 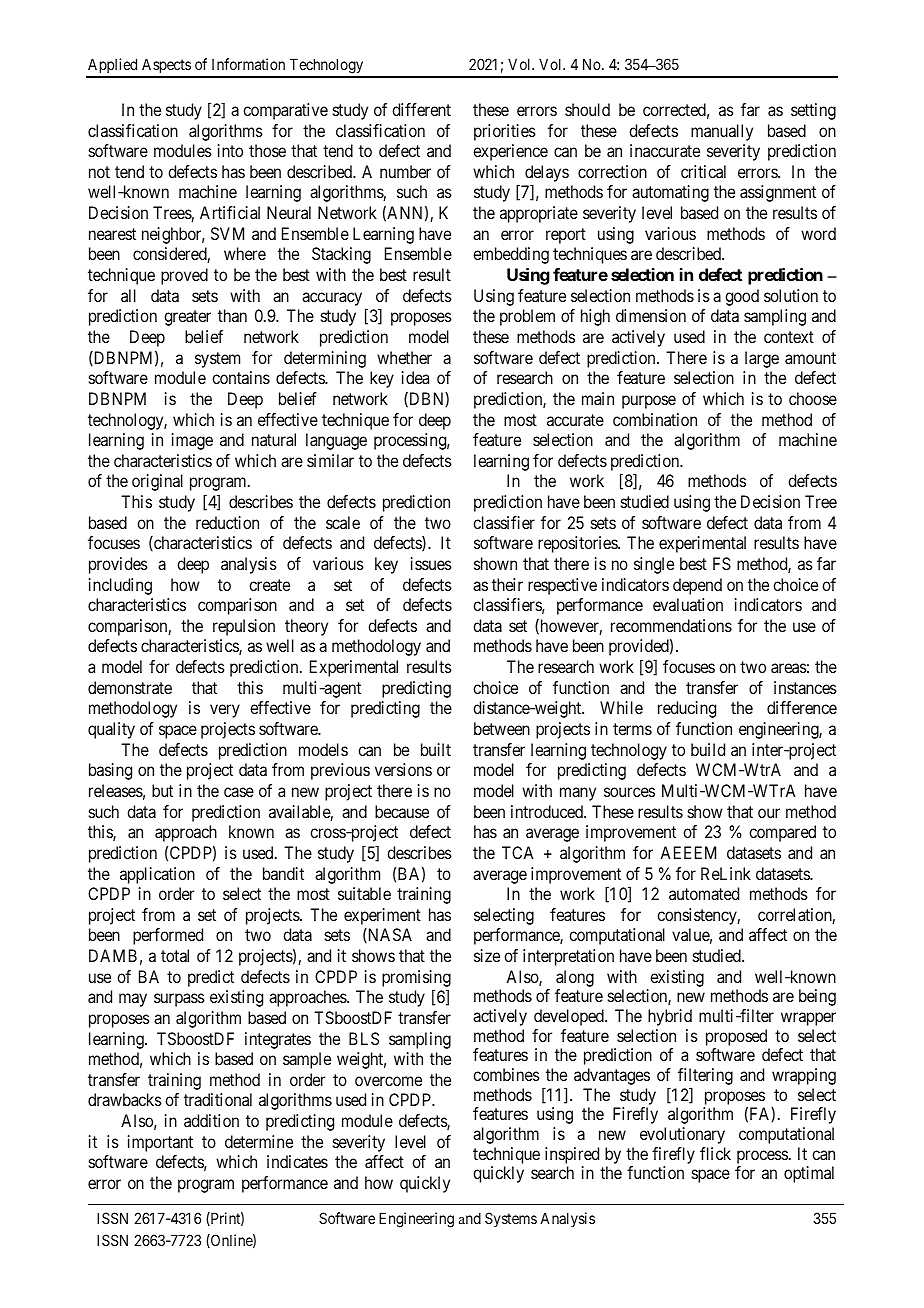 What do you see at coordinates (162, 790) in the document?
I see `but` at bounding box center [162, 790].
